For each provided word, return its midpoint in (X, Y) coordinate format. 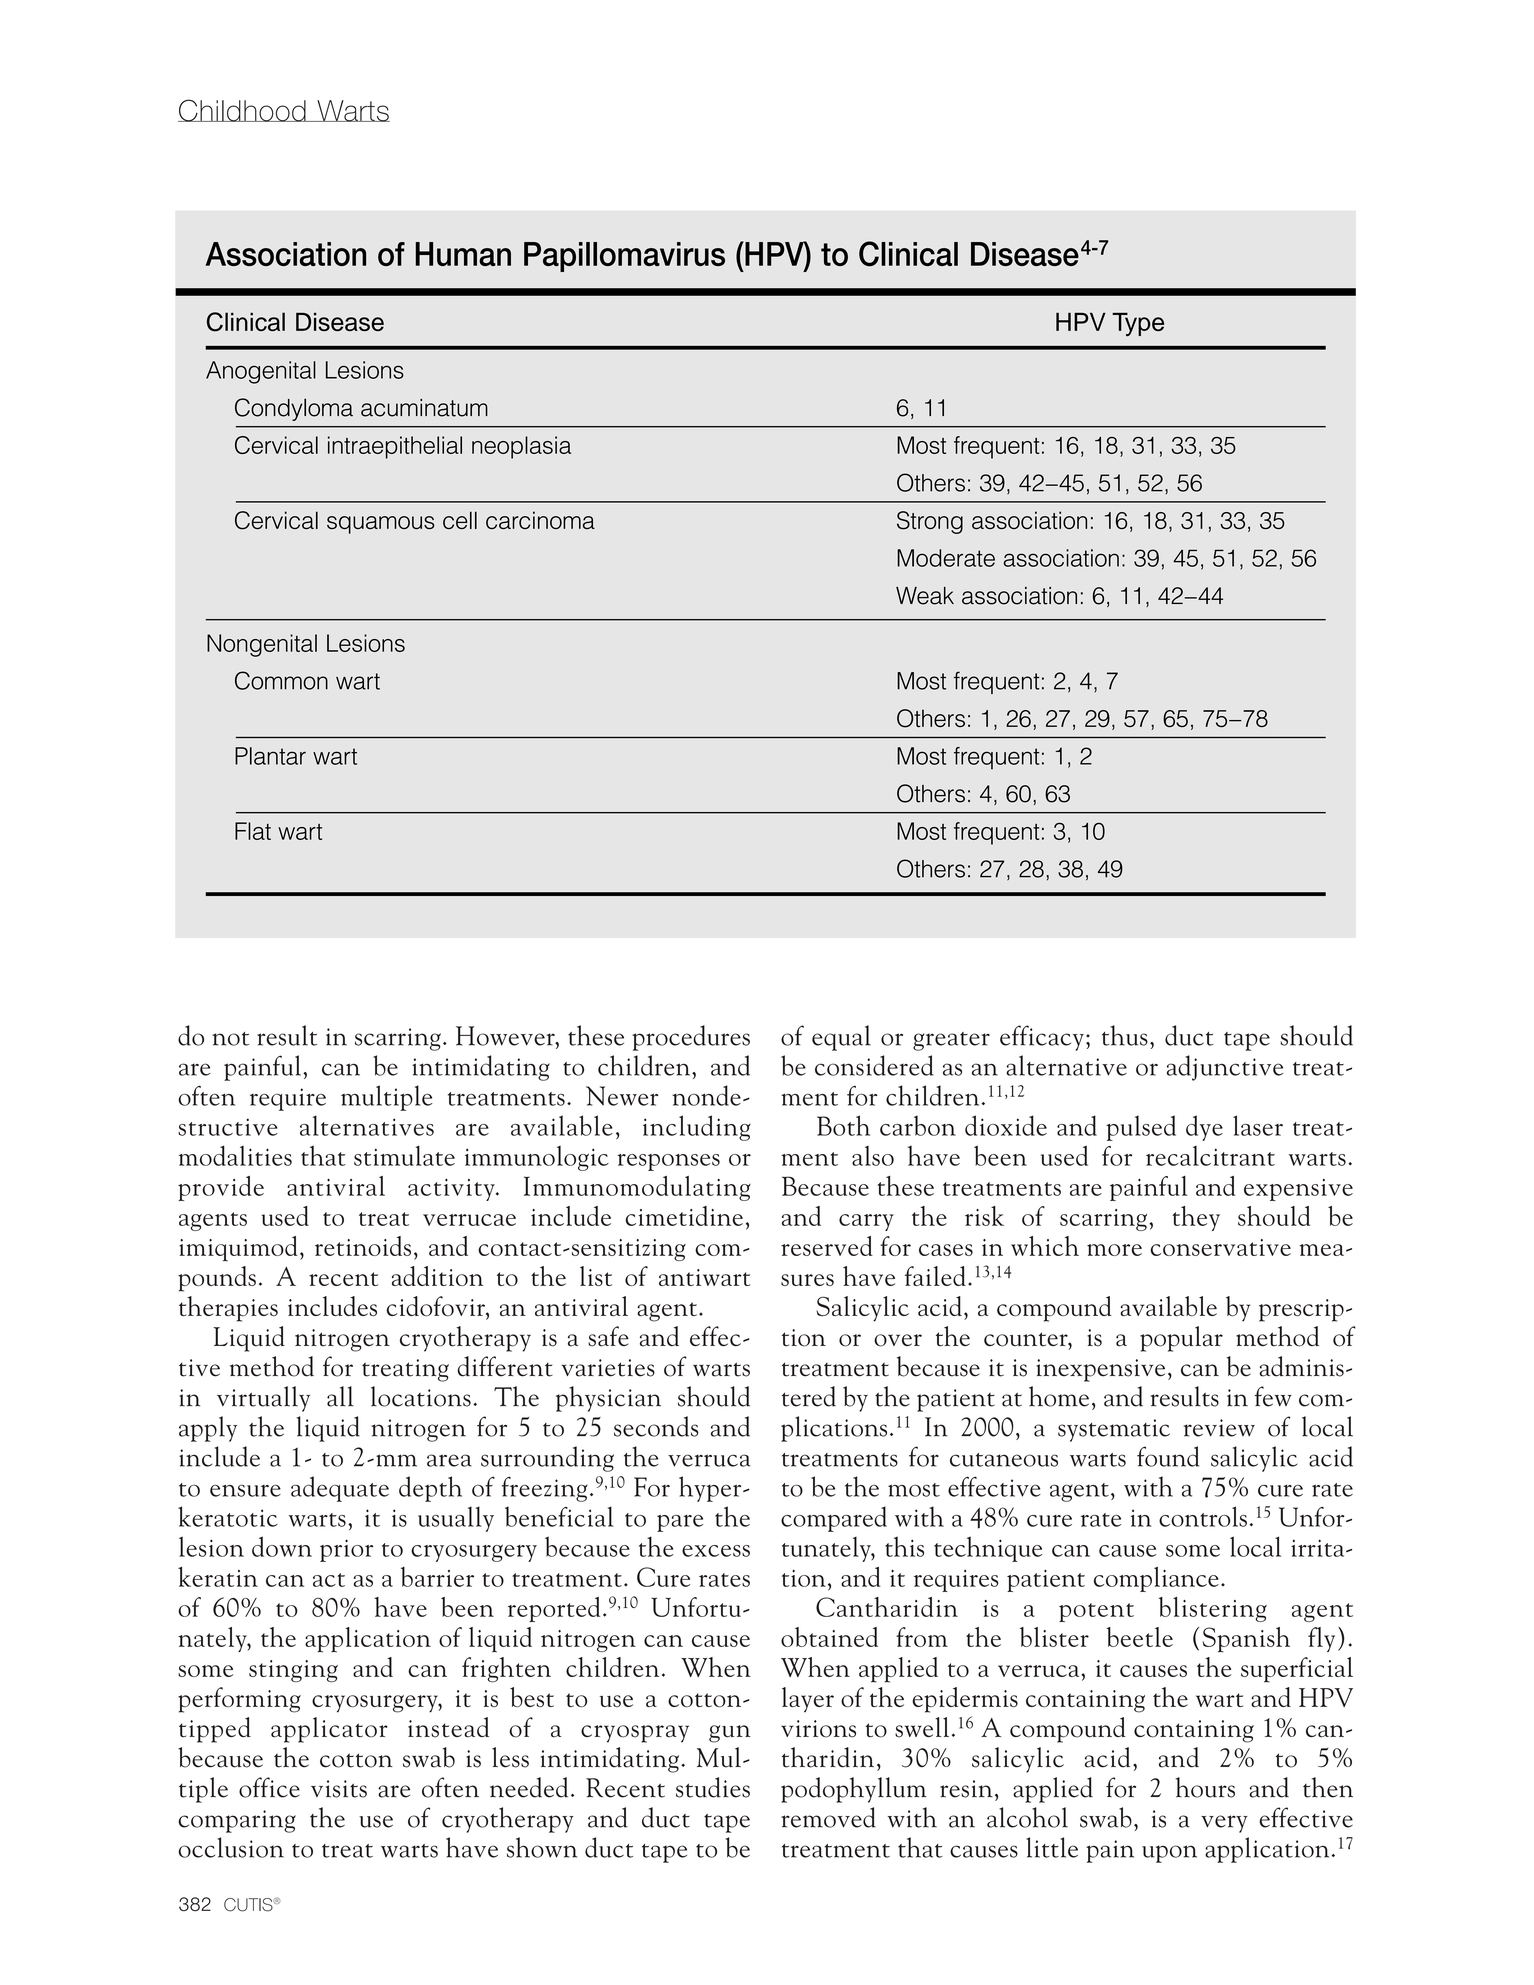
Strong (930, 522)
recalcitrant (1210, 1156)
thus (1125, 1035)
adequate (340, 1489)
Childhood (243, 110)
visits (339, 1789)
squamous (381, 525)
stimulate (404, 1155)
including (697, 1128)
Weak (925, 596)
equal (841, 1038)
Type (1138, 324)
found (1168, 1456)
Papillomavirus (624, 257)
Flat (253, 831)
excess (716, 1551)
